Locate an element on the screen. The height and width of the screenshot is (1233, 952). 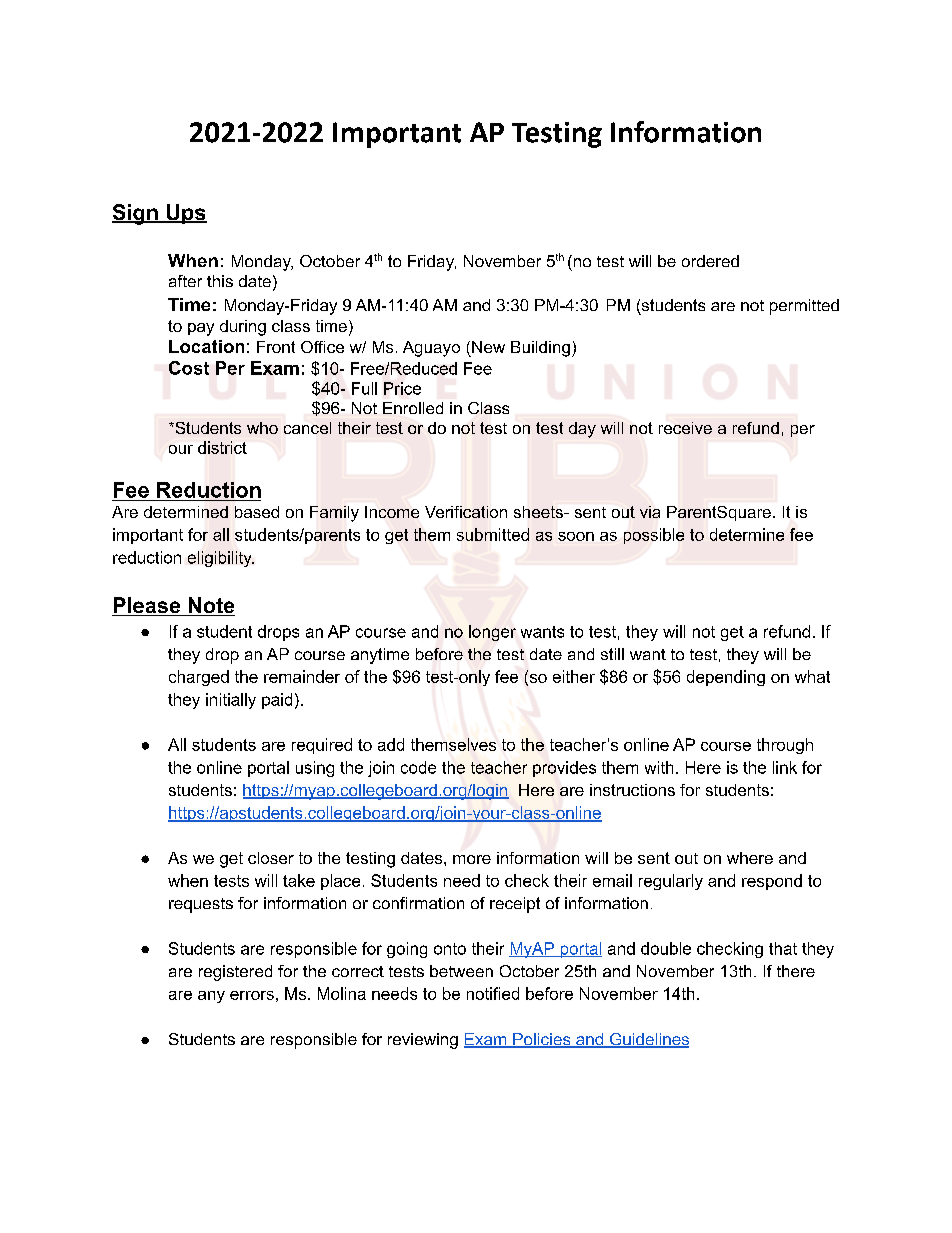
errors is located at coordinates (252, 995).
